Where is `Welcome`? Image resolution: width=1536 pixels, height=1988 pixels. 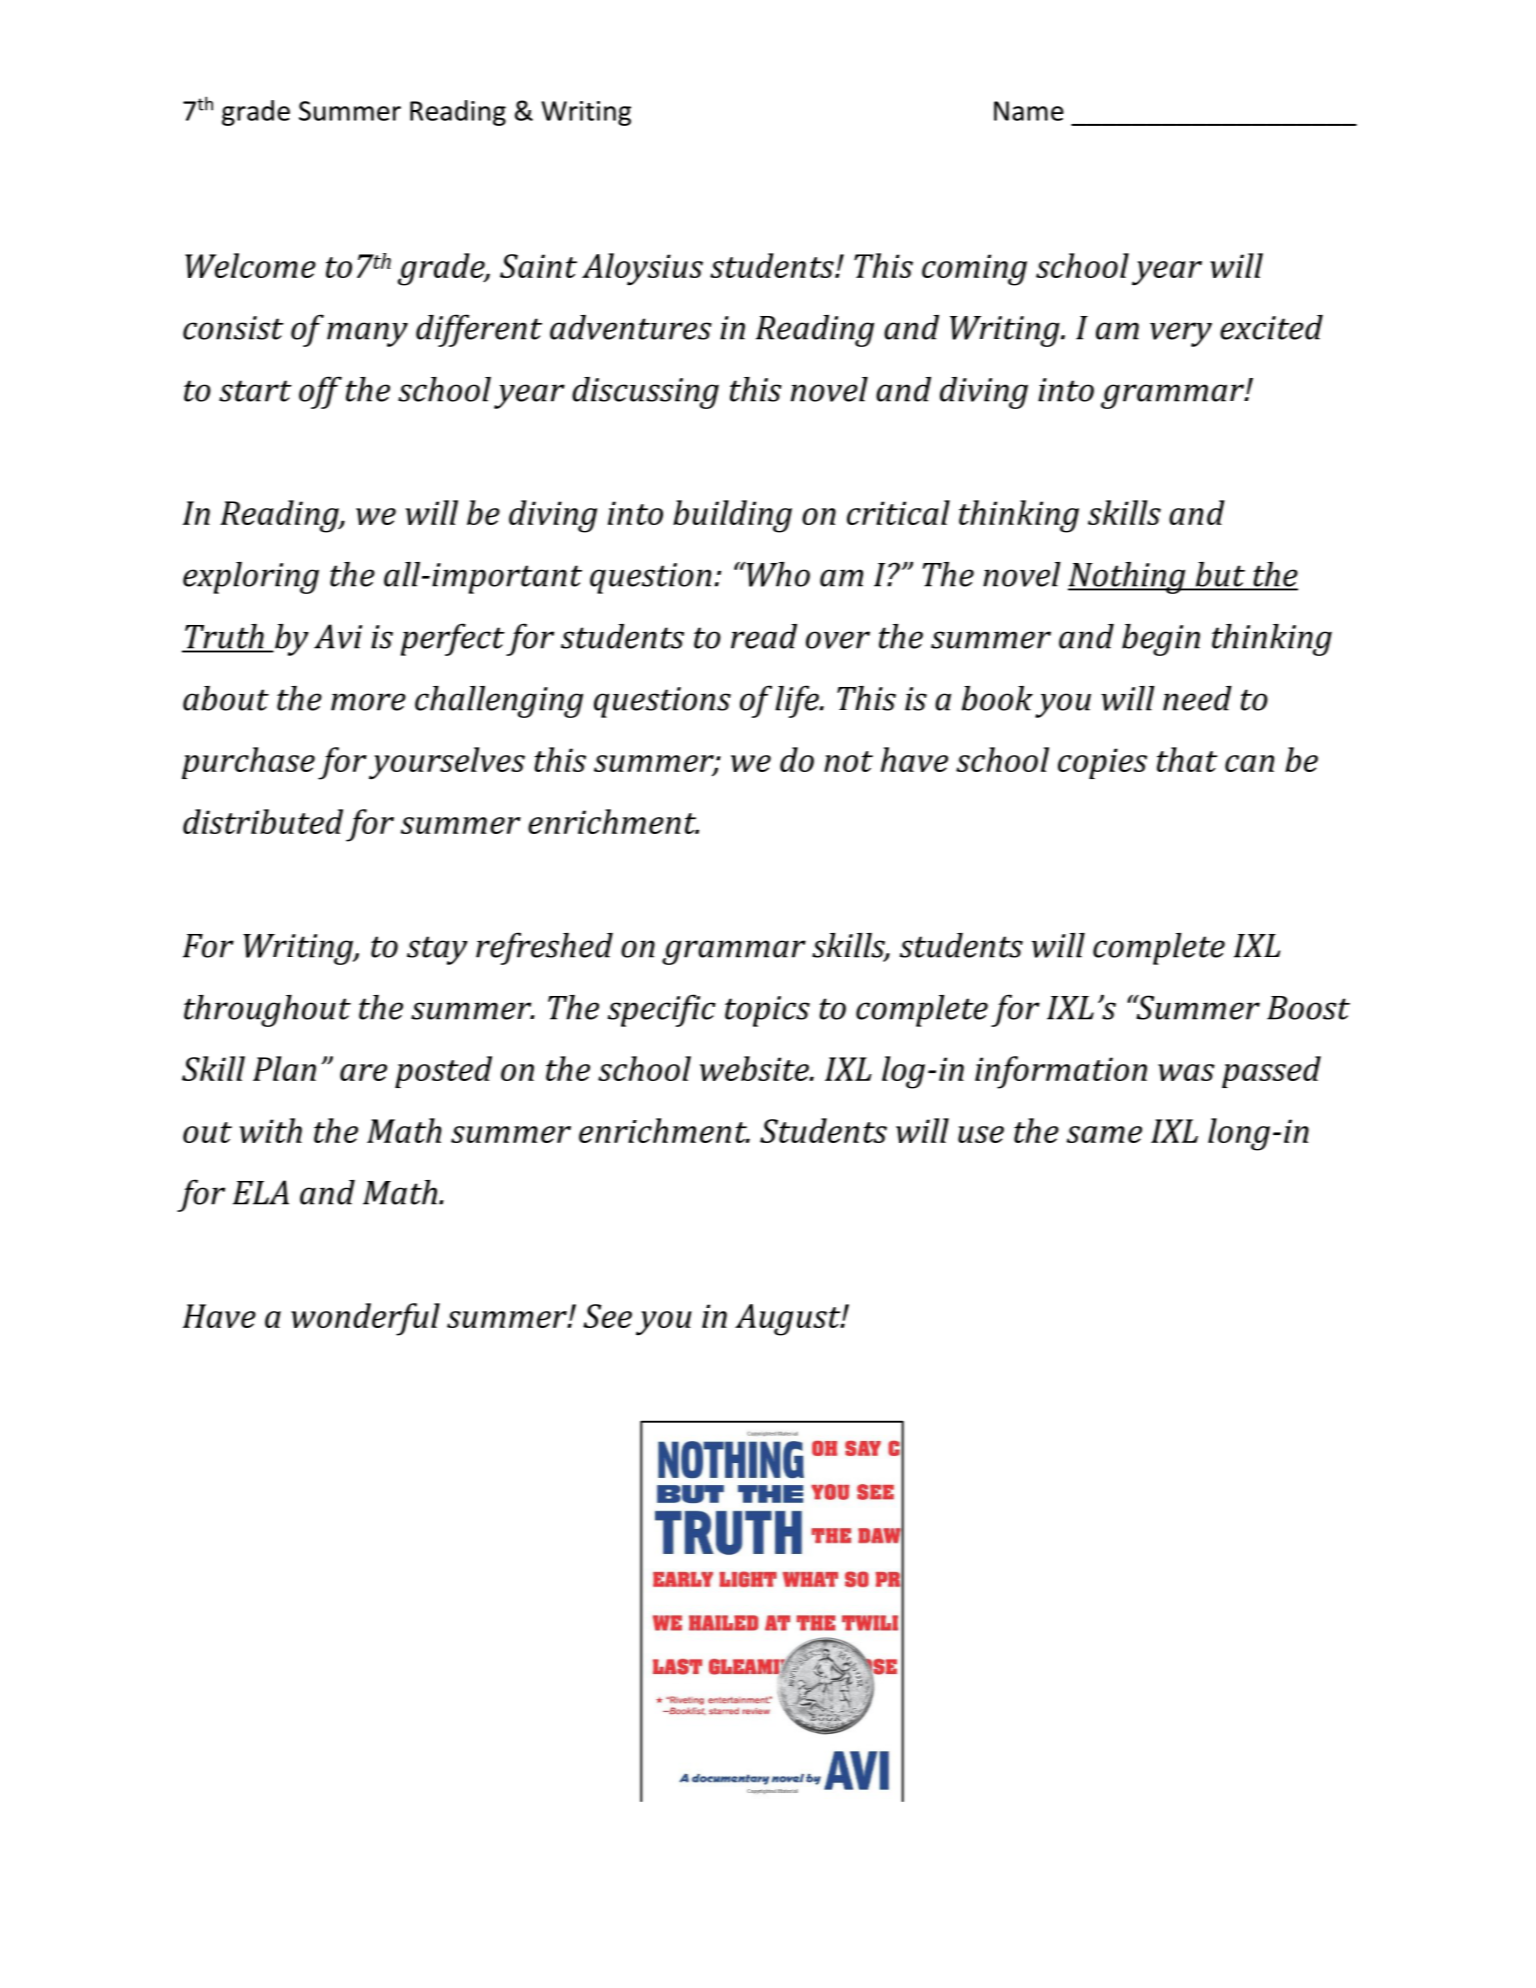 Welcome is located at coordinates (250, 265).
